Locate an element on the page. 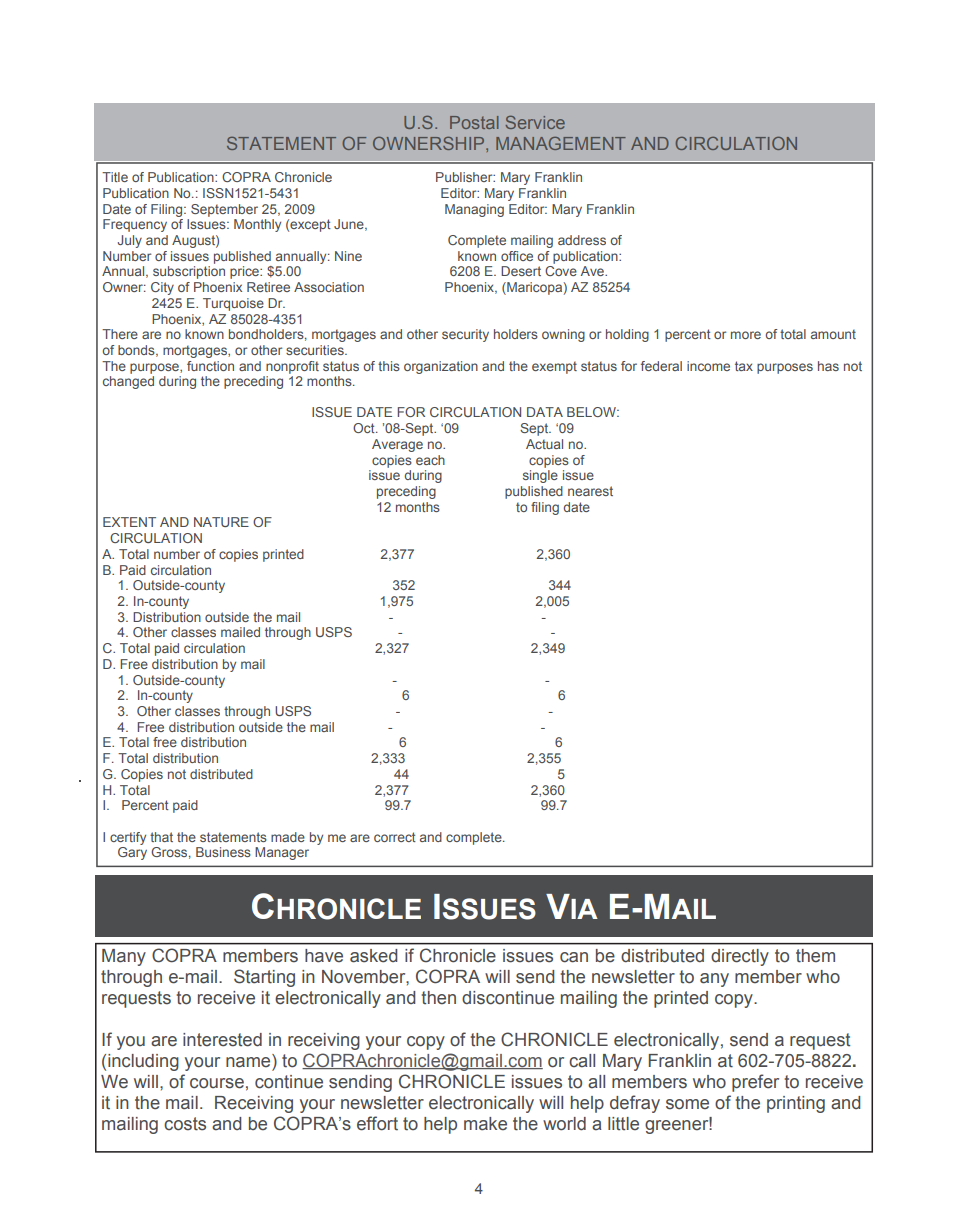 The height and width of the page is (1232, 958). function is located at coordinates (210, 366).
